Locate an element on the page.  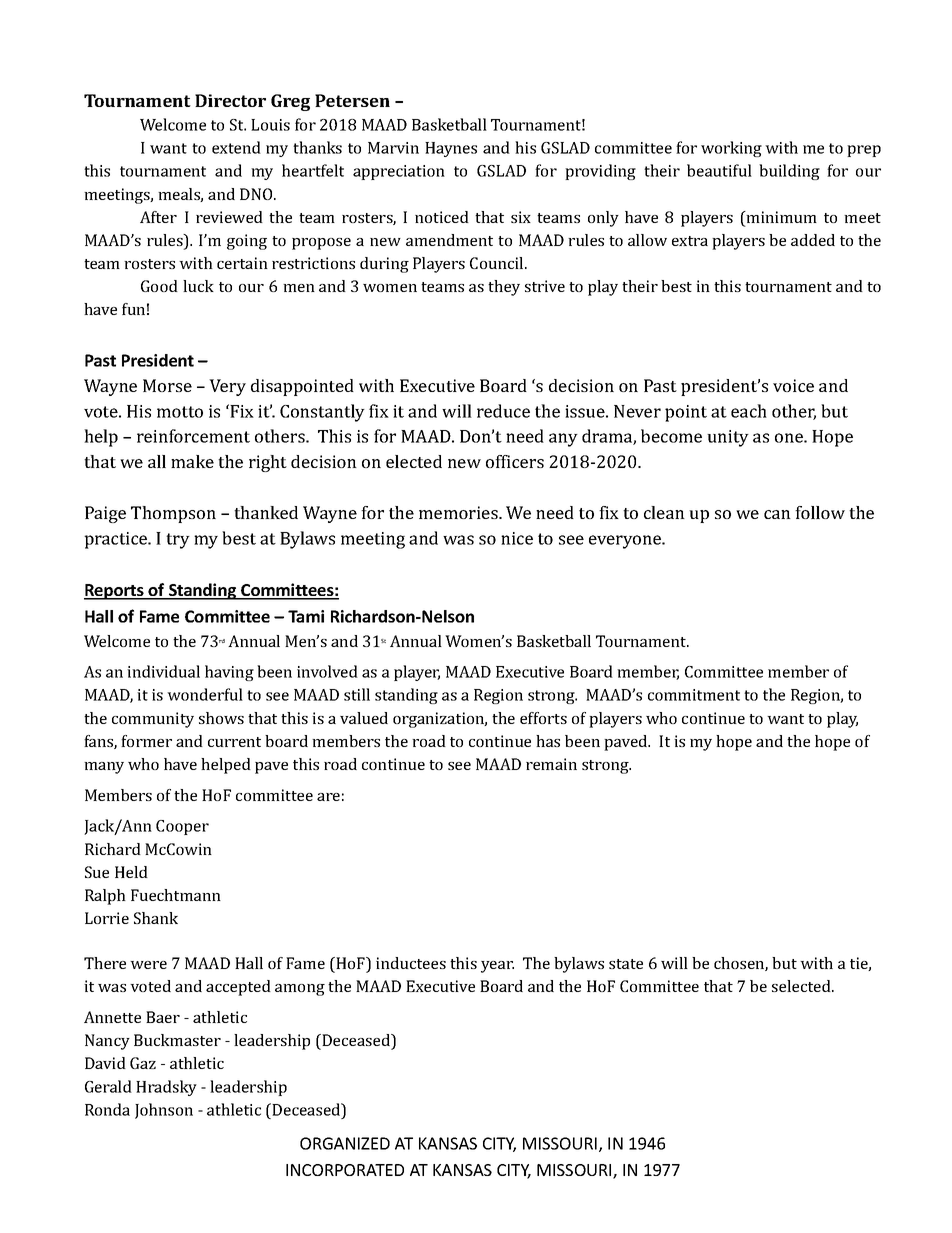
Johnson is located at coordinates (164, 1111).
